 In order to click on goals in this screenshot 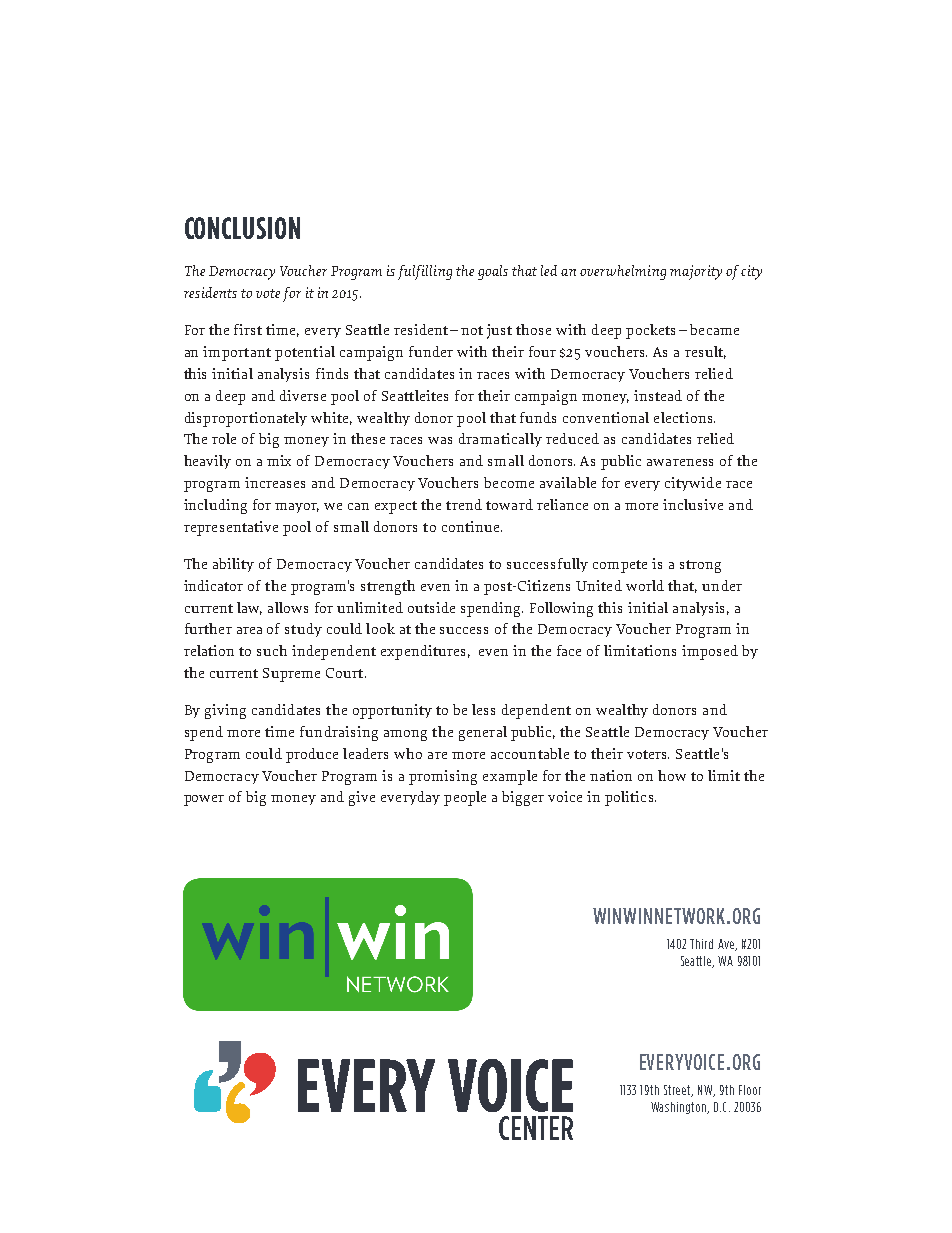, I will do `click(493, 272)`.
